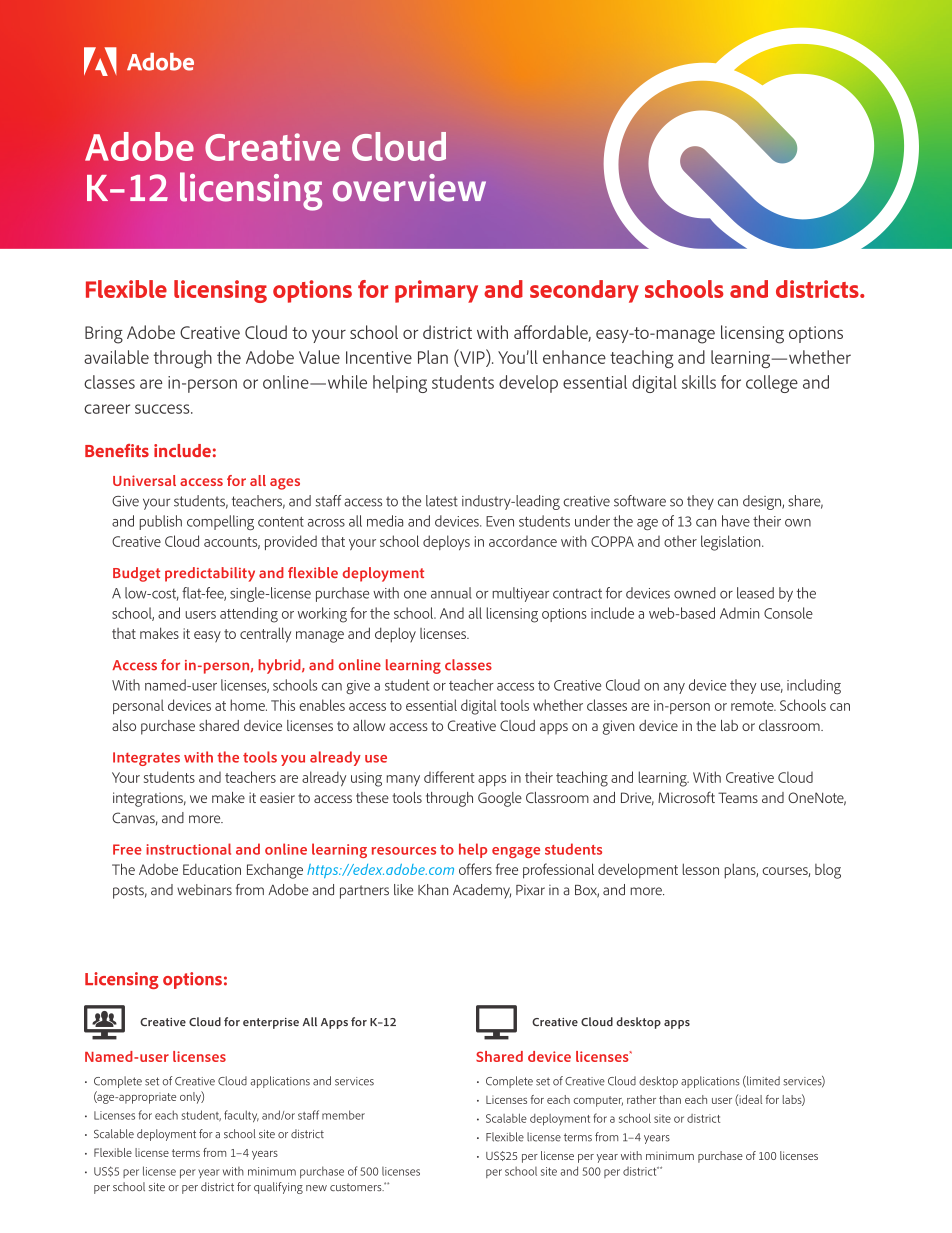 Image resolution: width=952 pixels, height=1233 pixels. Describe the element at coordinates (163, 409) in the screenshot. I see `success` at that location.
